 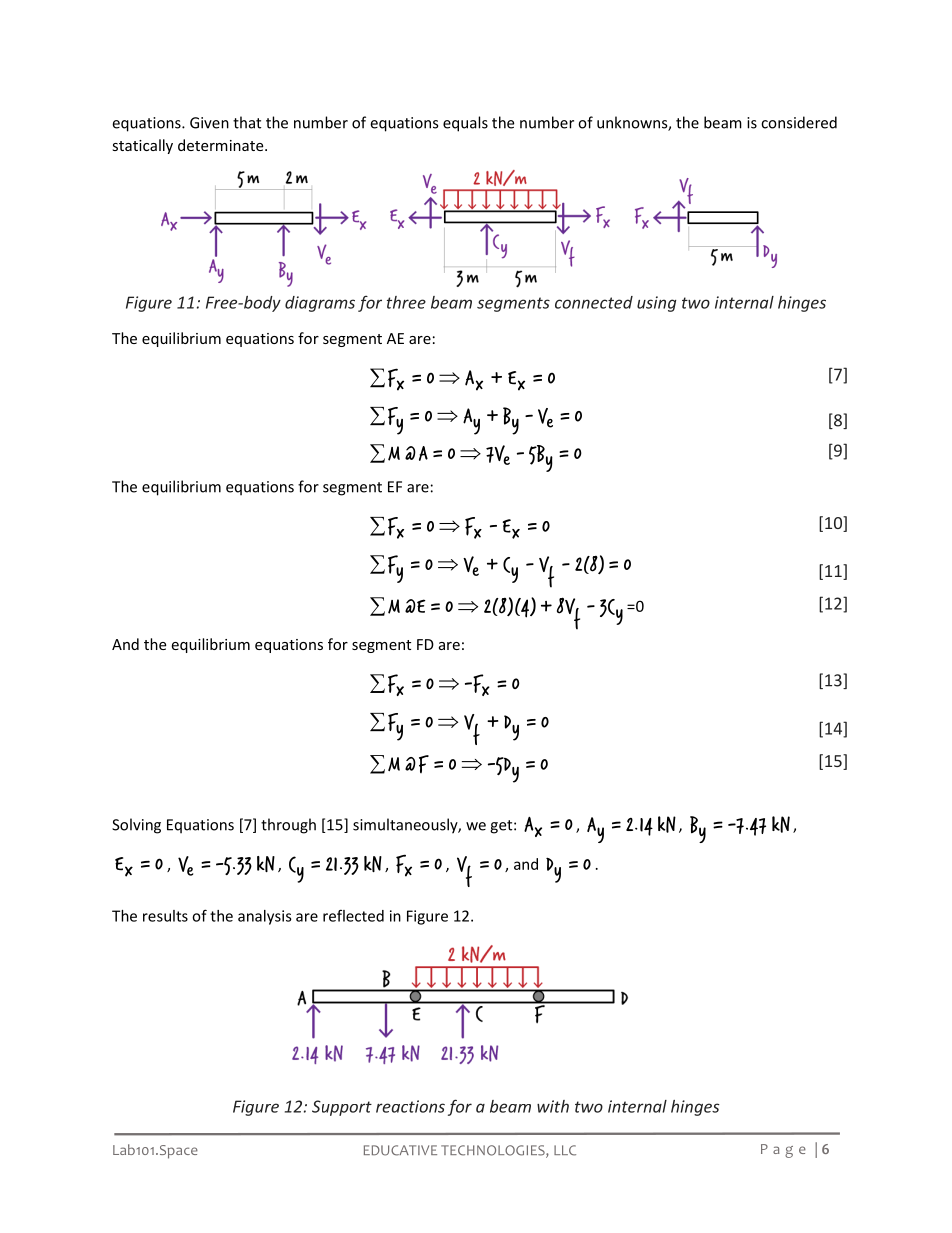 I want to click on determinate, so click(x=222, y=145).
